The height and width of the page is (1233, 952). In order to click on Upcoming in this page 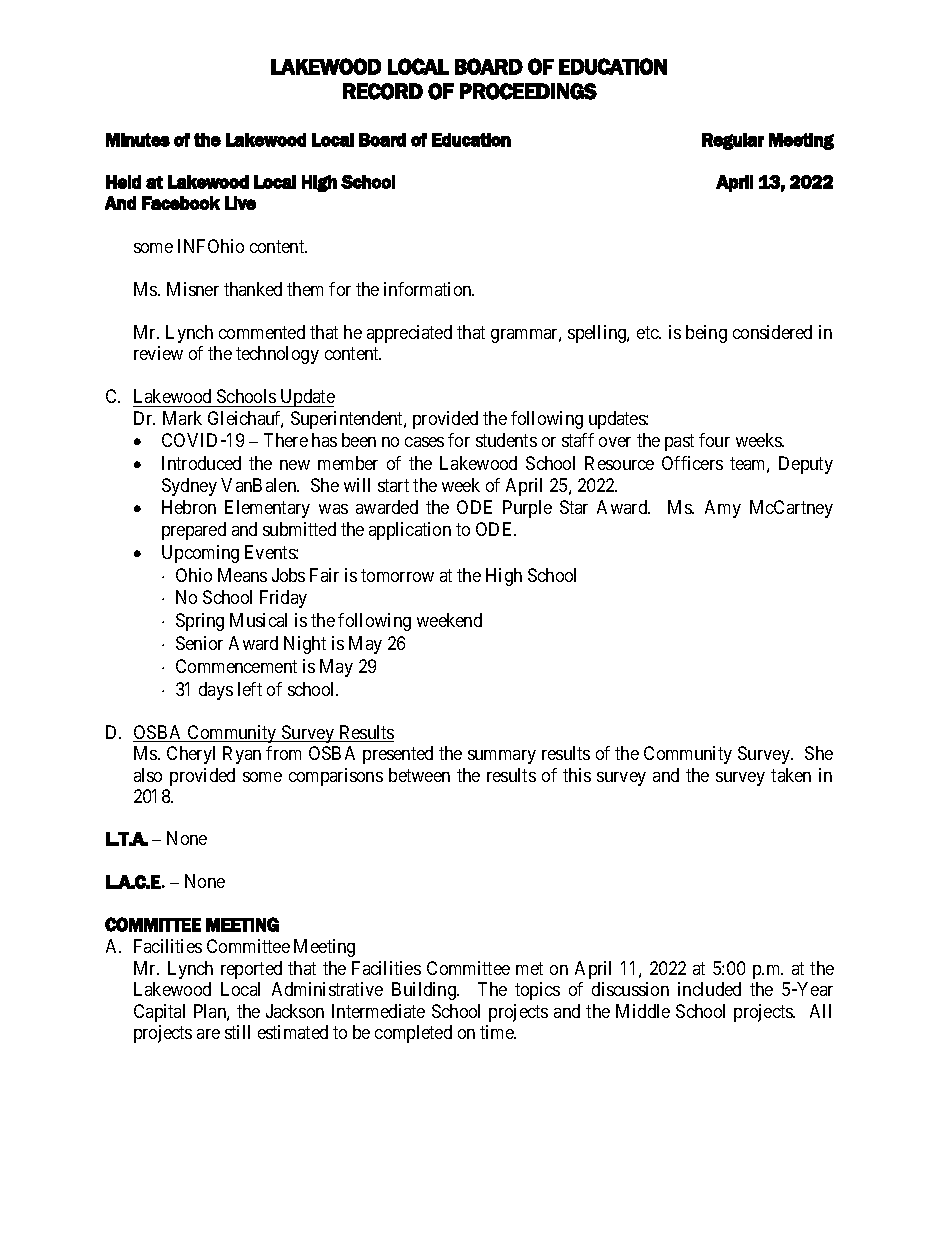, I will do `click(200, 554)`.
